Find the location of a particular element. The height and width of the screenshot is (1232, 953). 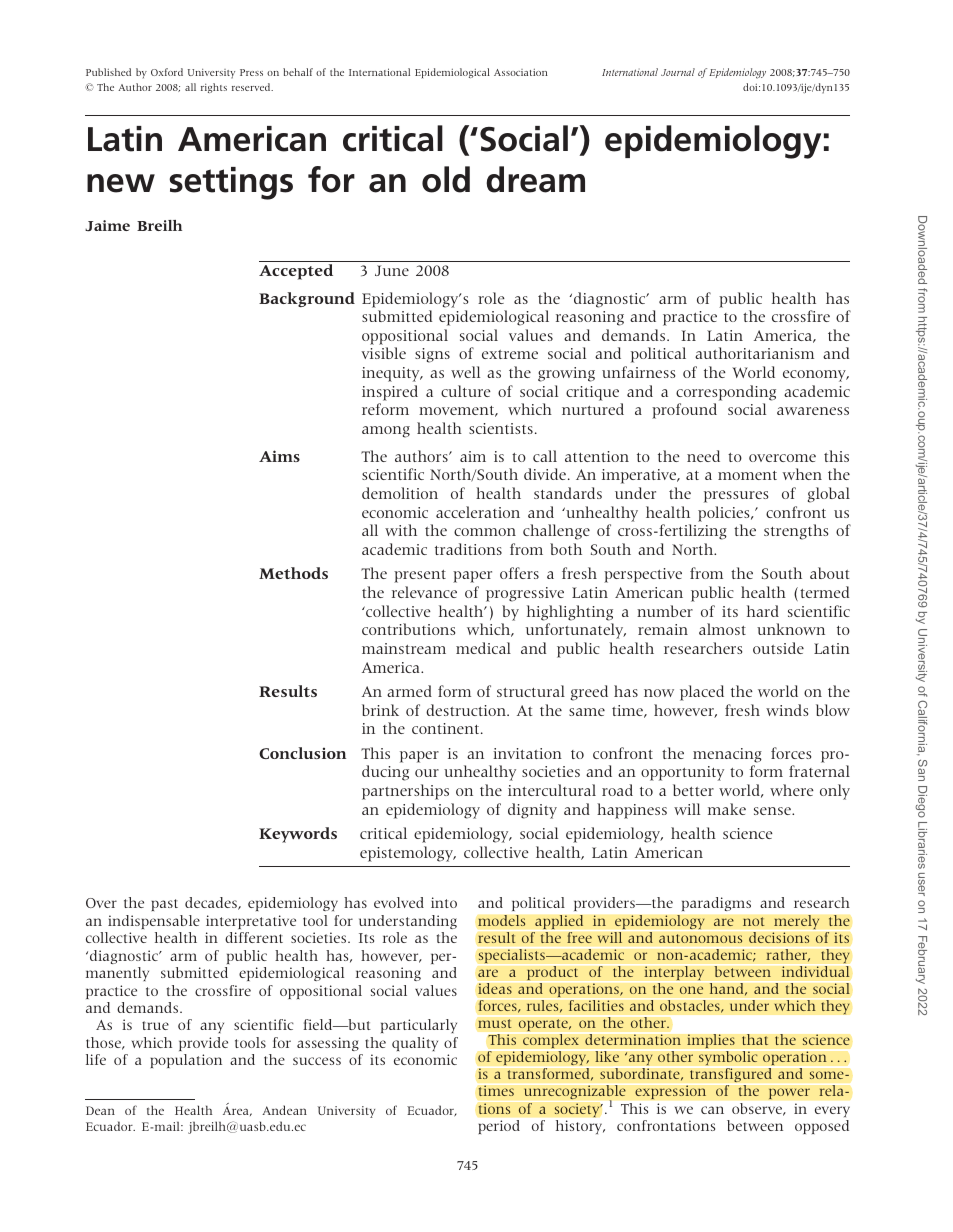

Journal is located at coordinates (678, 72).
